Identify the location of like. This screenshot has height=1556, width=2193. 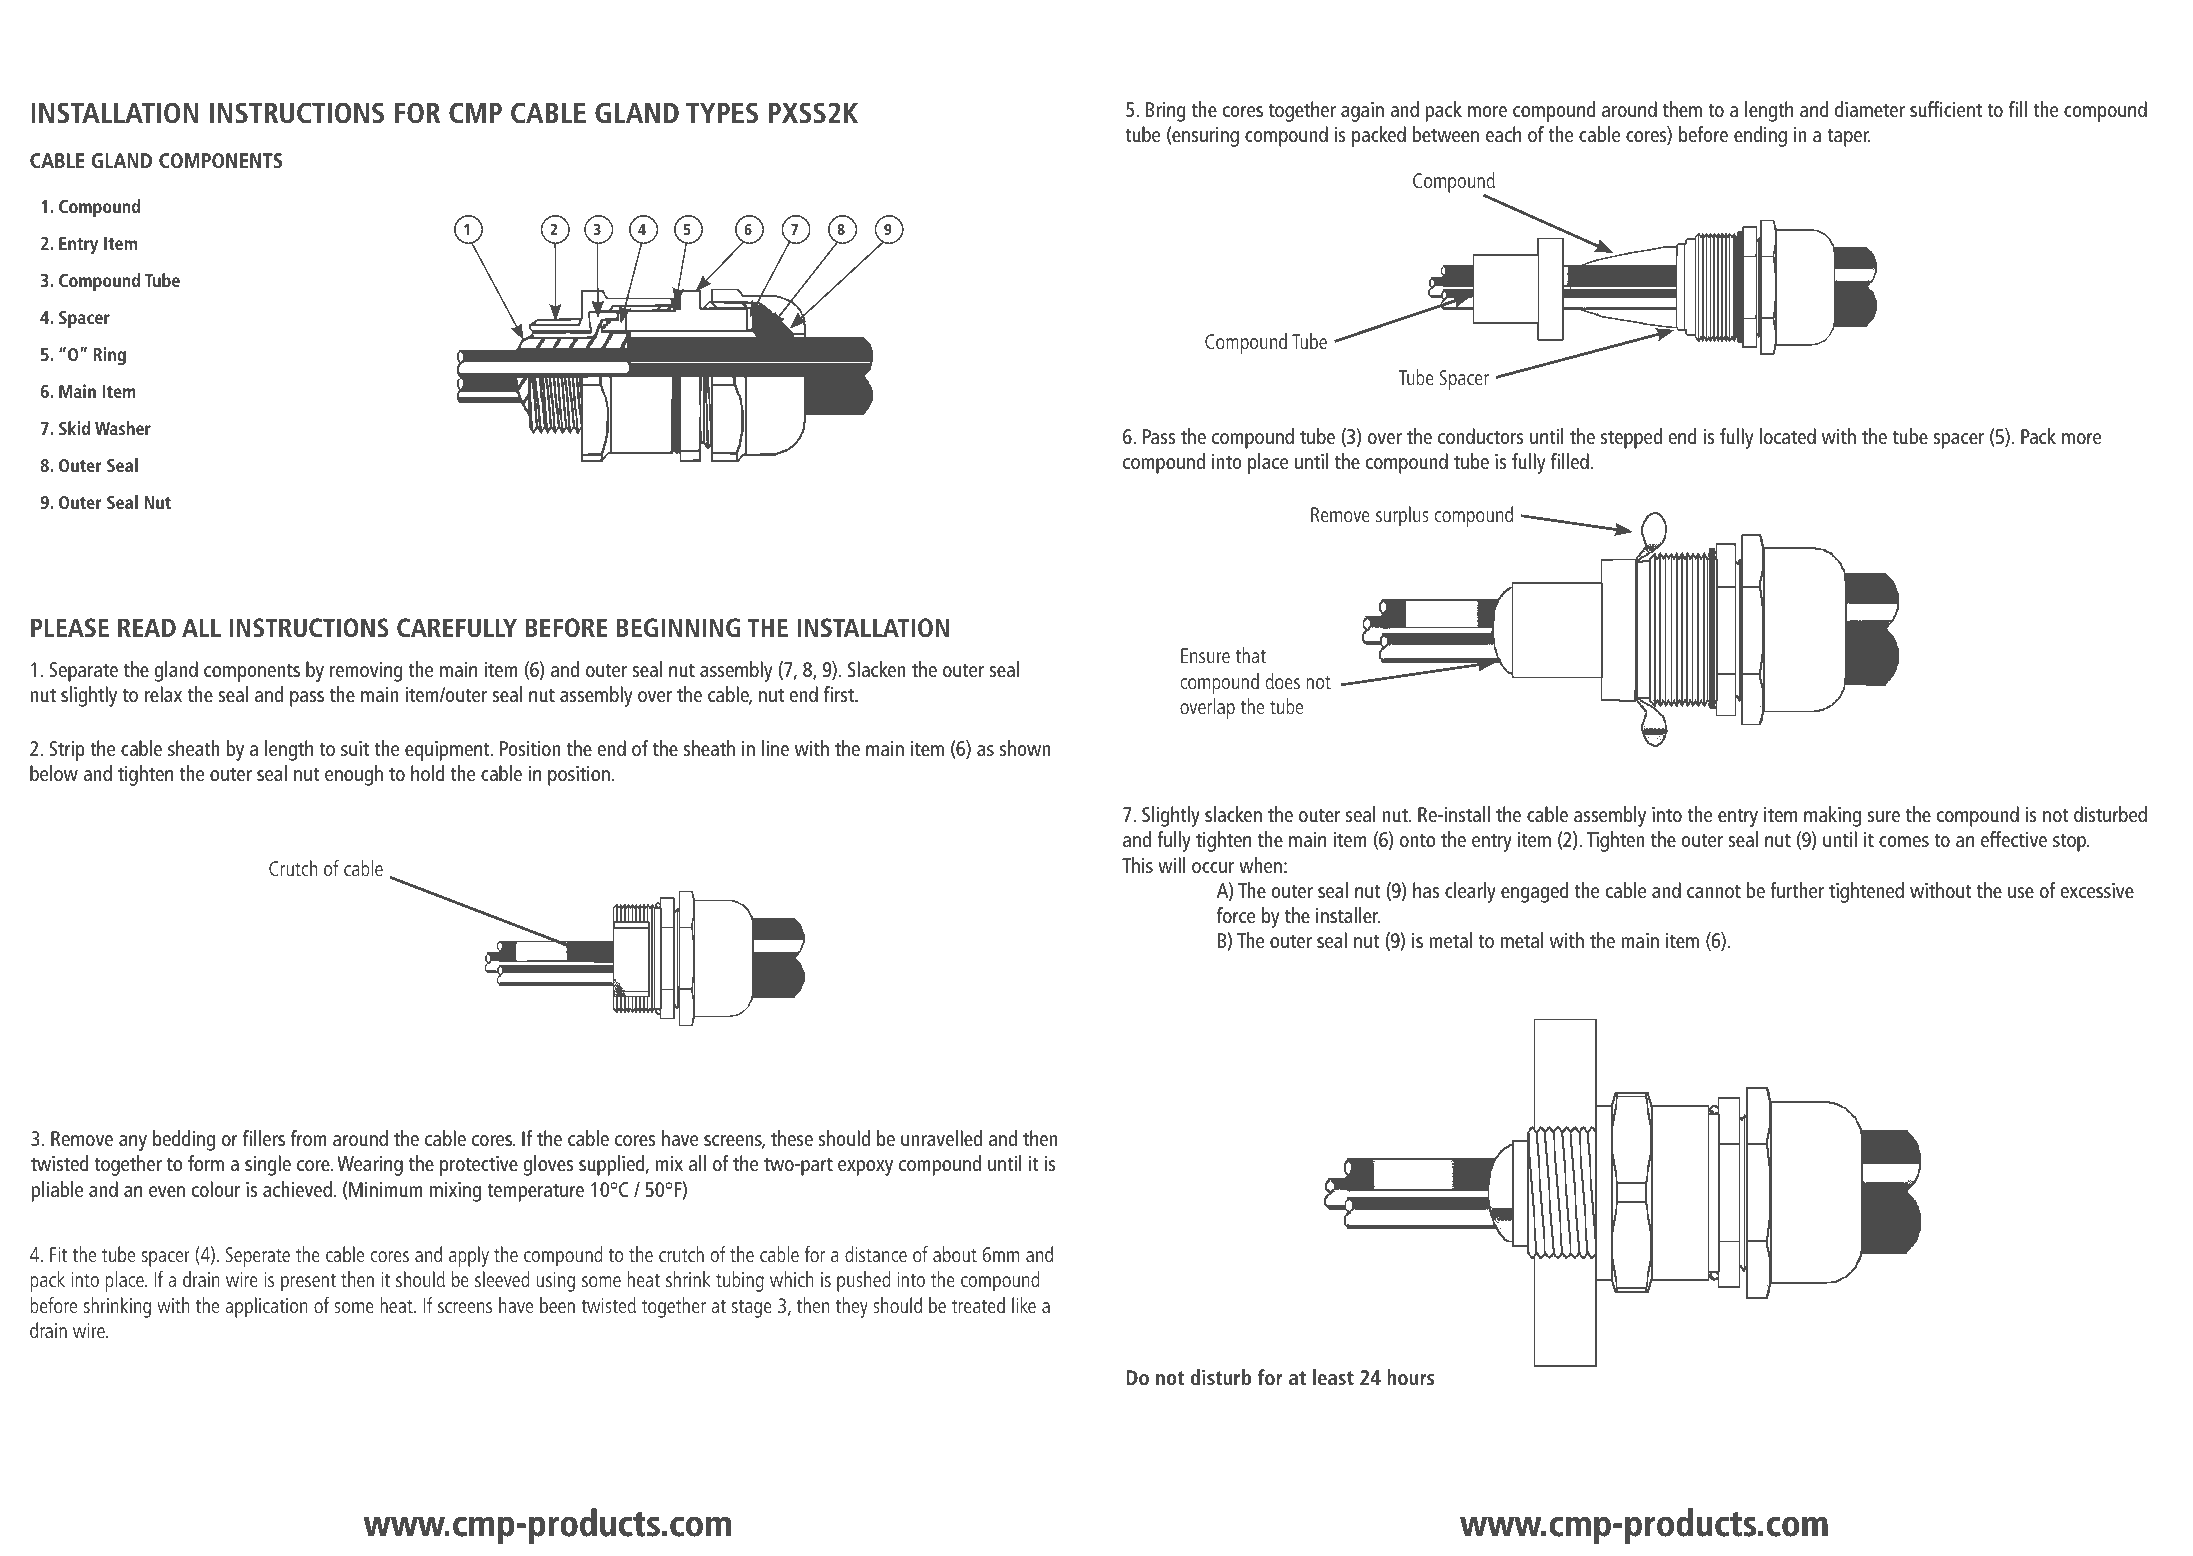
(1024, 1305).
